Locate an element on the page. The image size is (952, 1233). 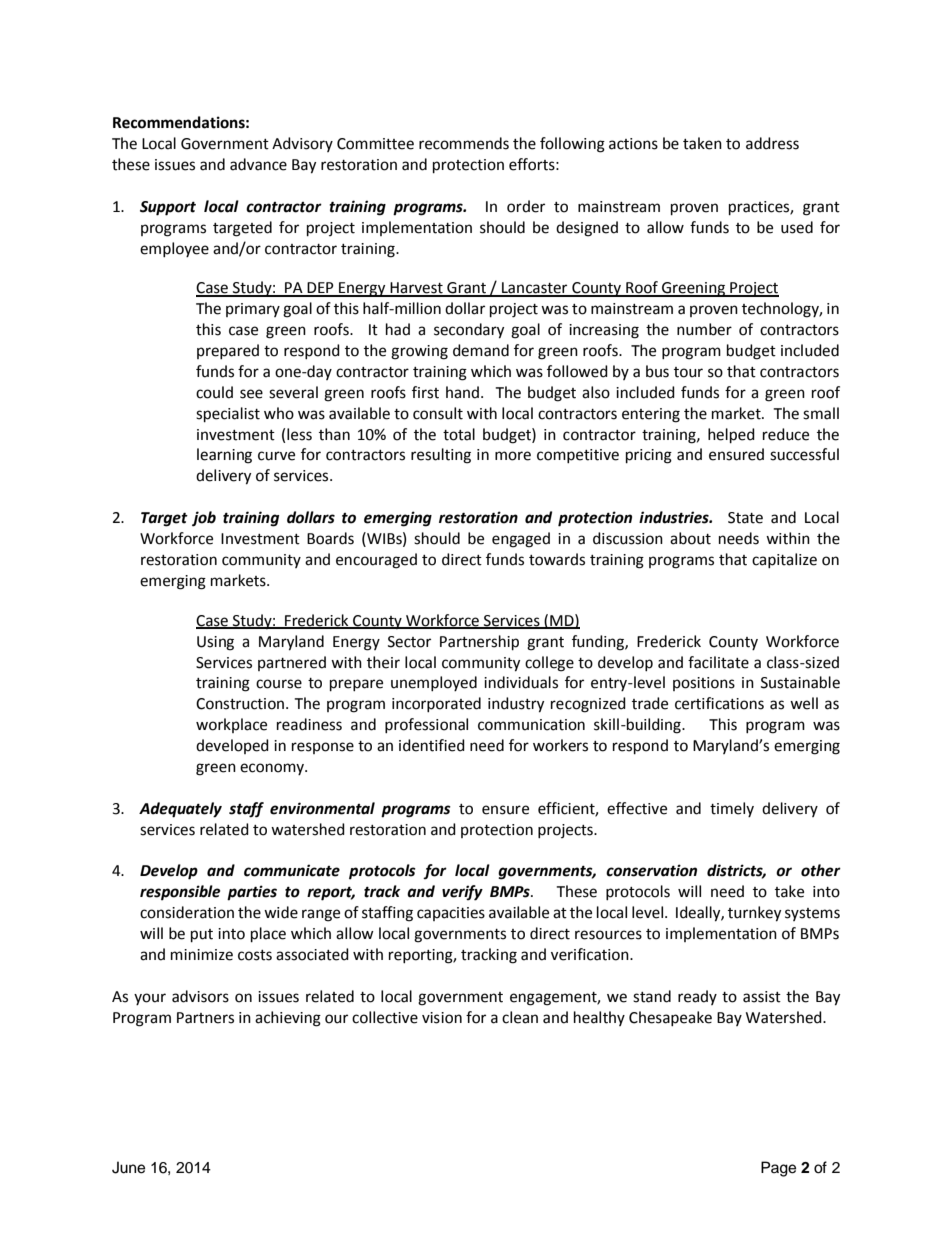
address is located at coordinates (772, 143).
